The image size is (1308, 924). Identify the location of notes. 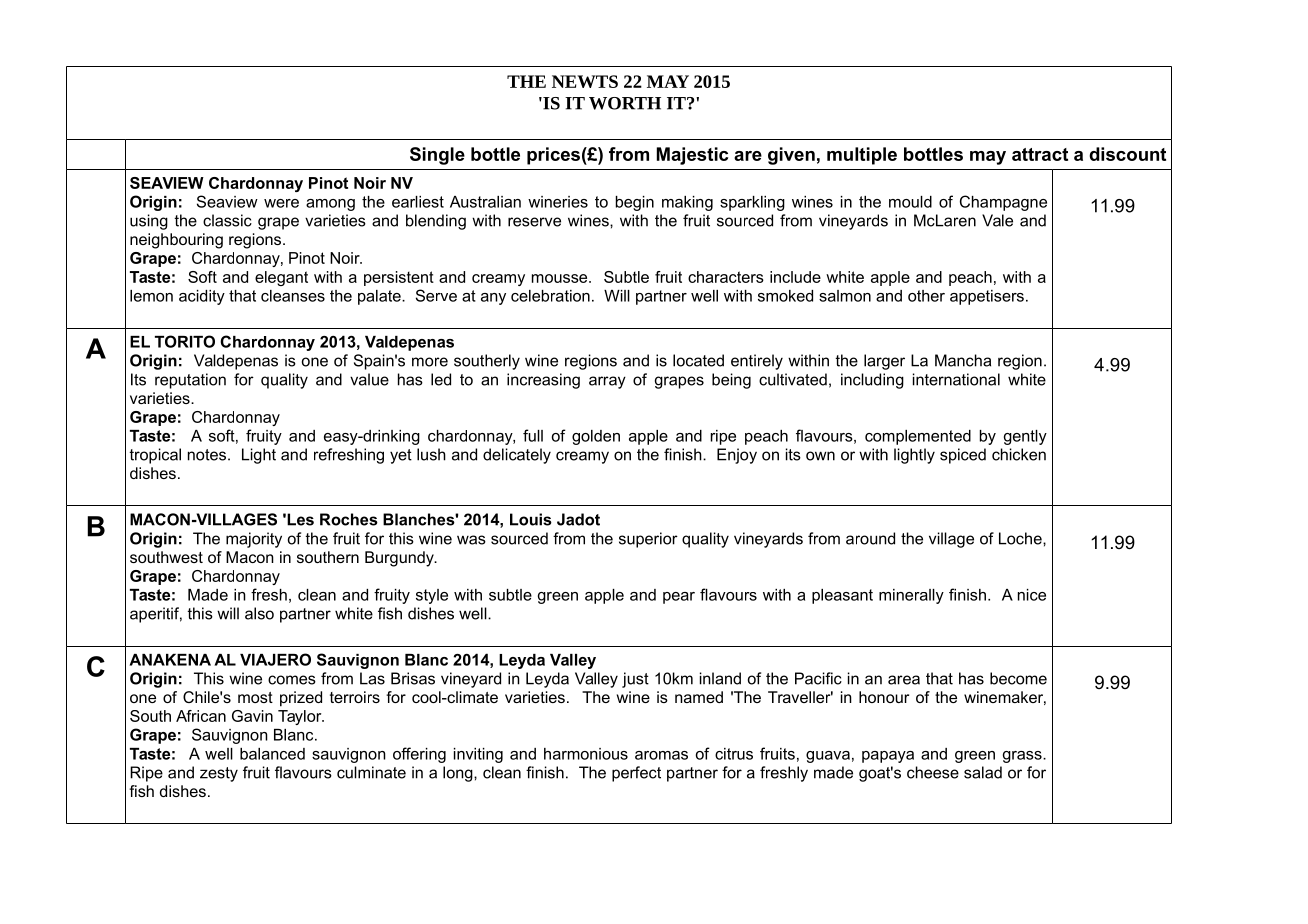
(207, 455).
